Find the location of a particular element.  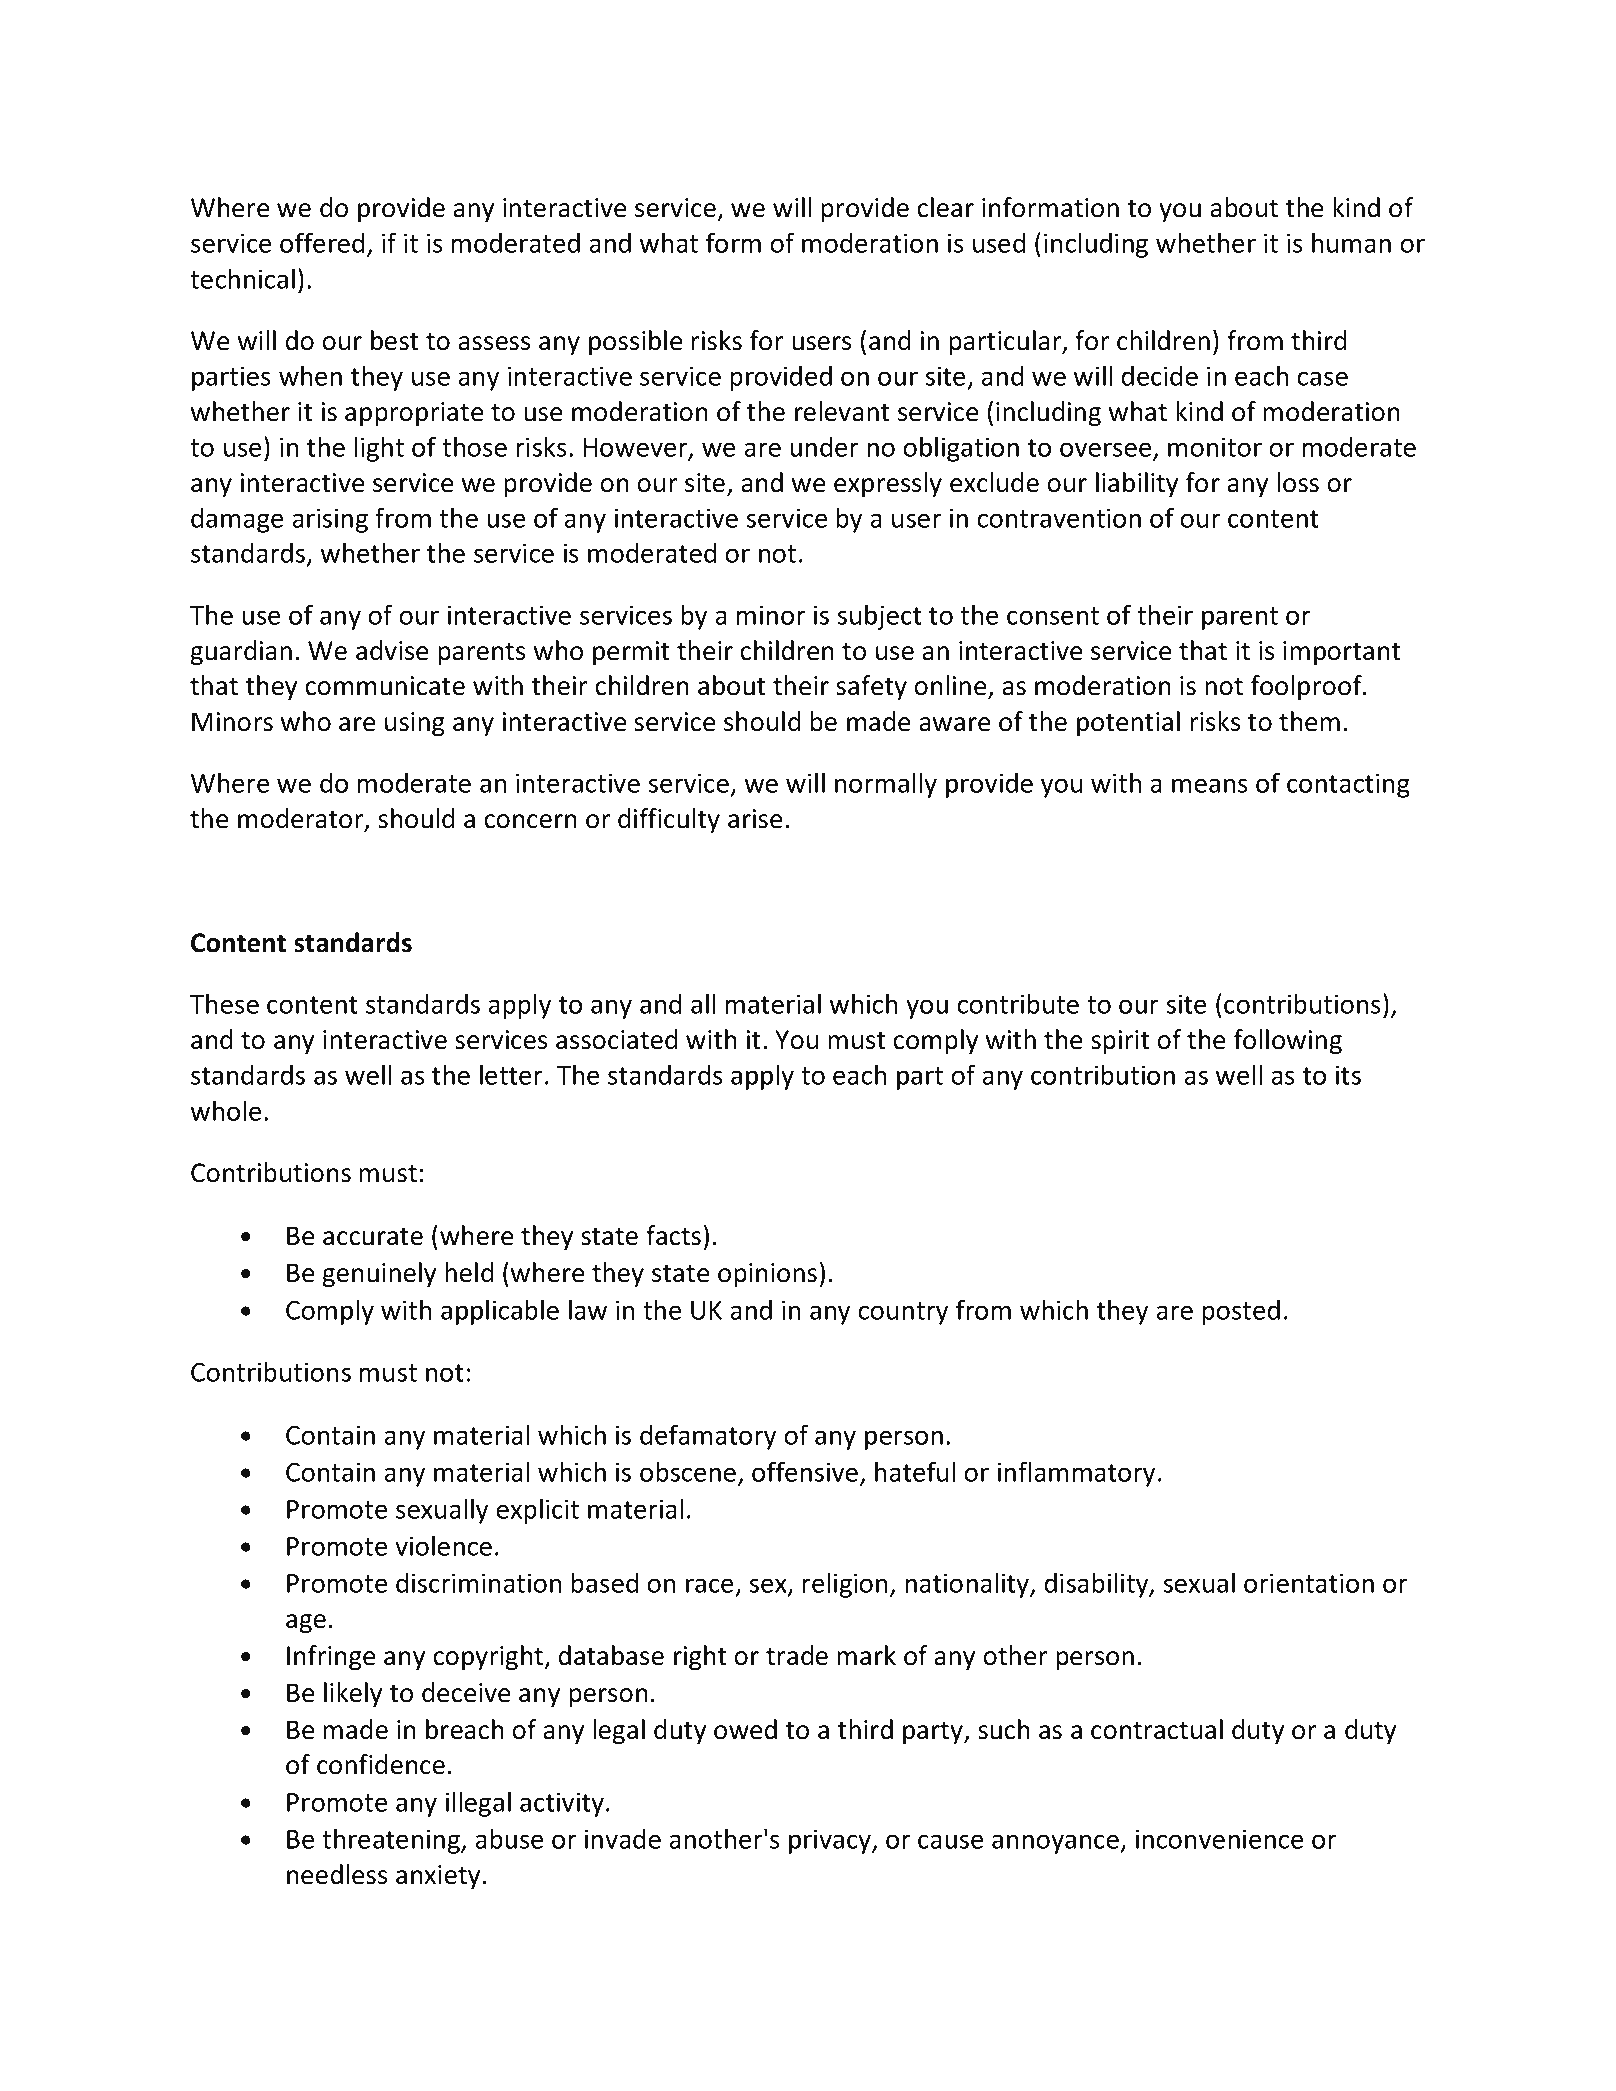

foolproof is located at coordinates (1307, 687).
